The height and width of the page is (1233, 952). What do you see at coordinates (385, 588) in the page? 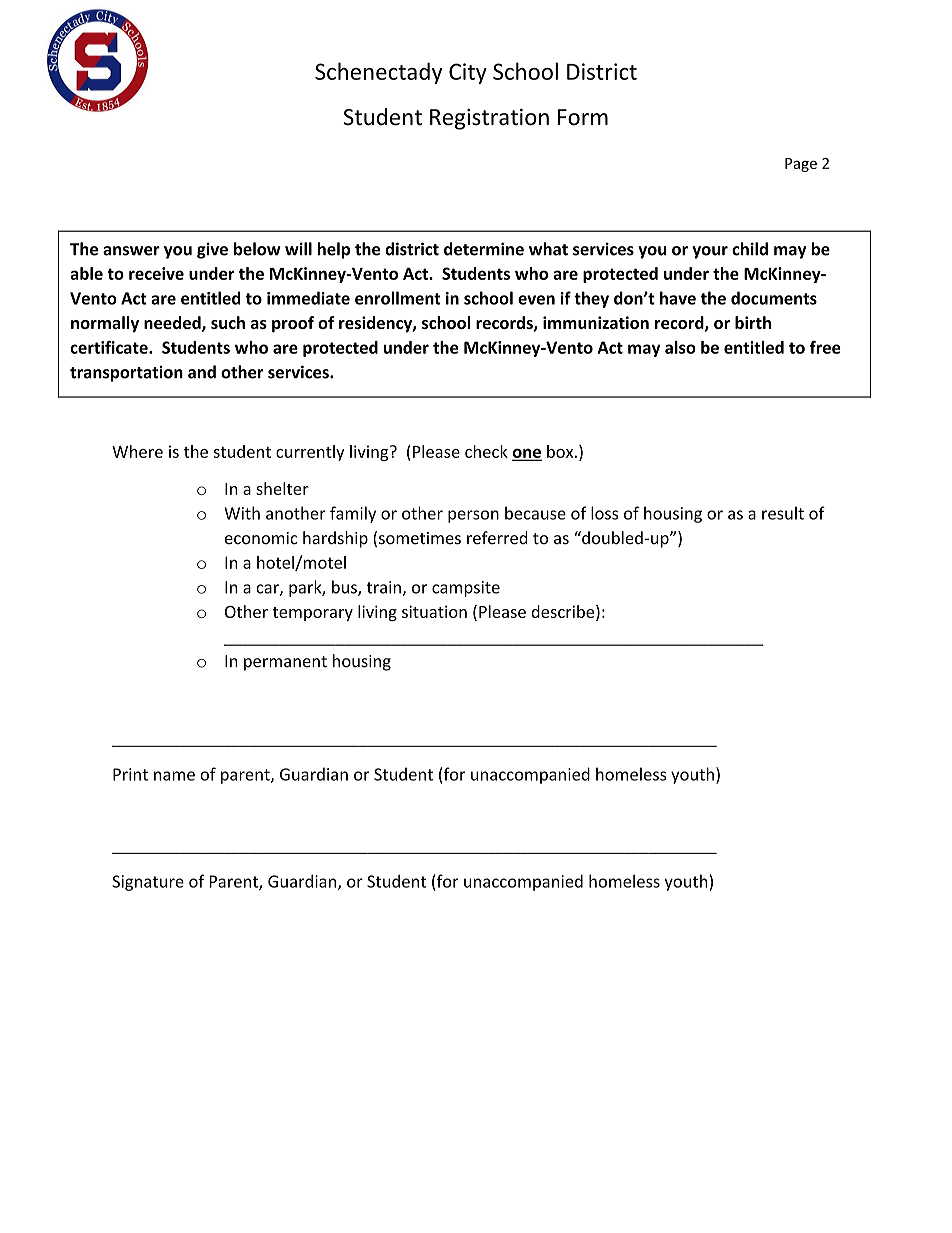
I see `train` at bounding box center [385, 588].
